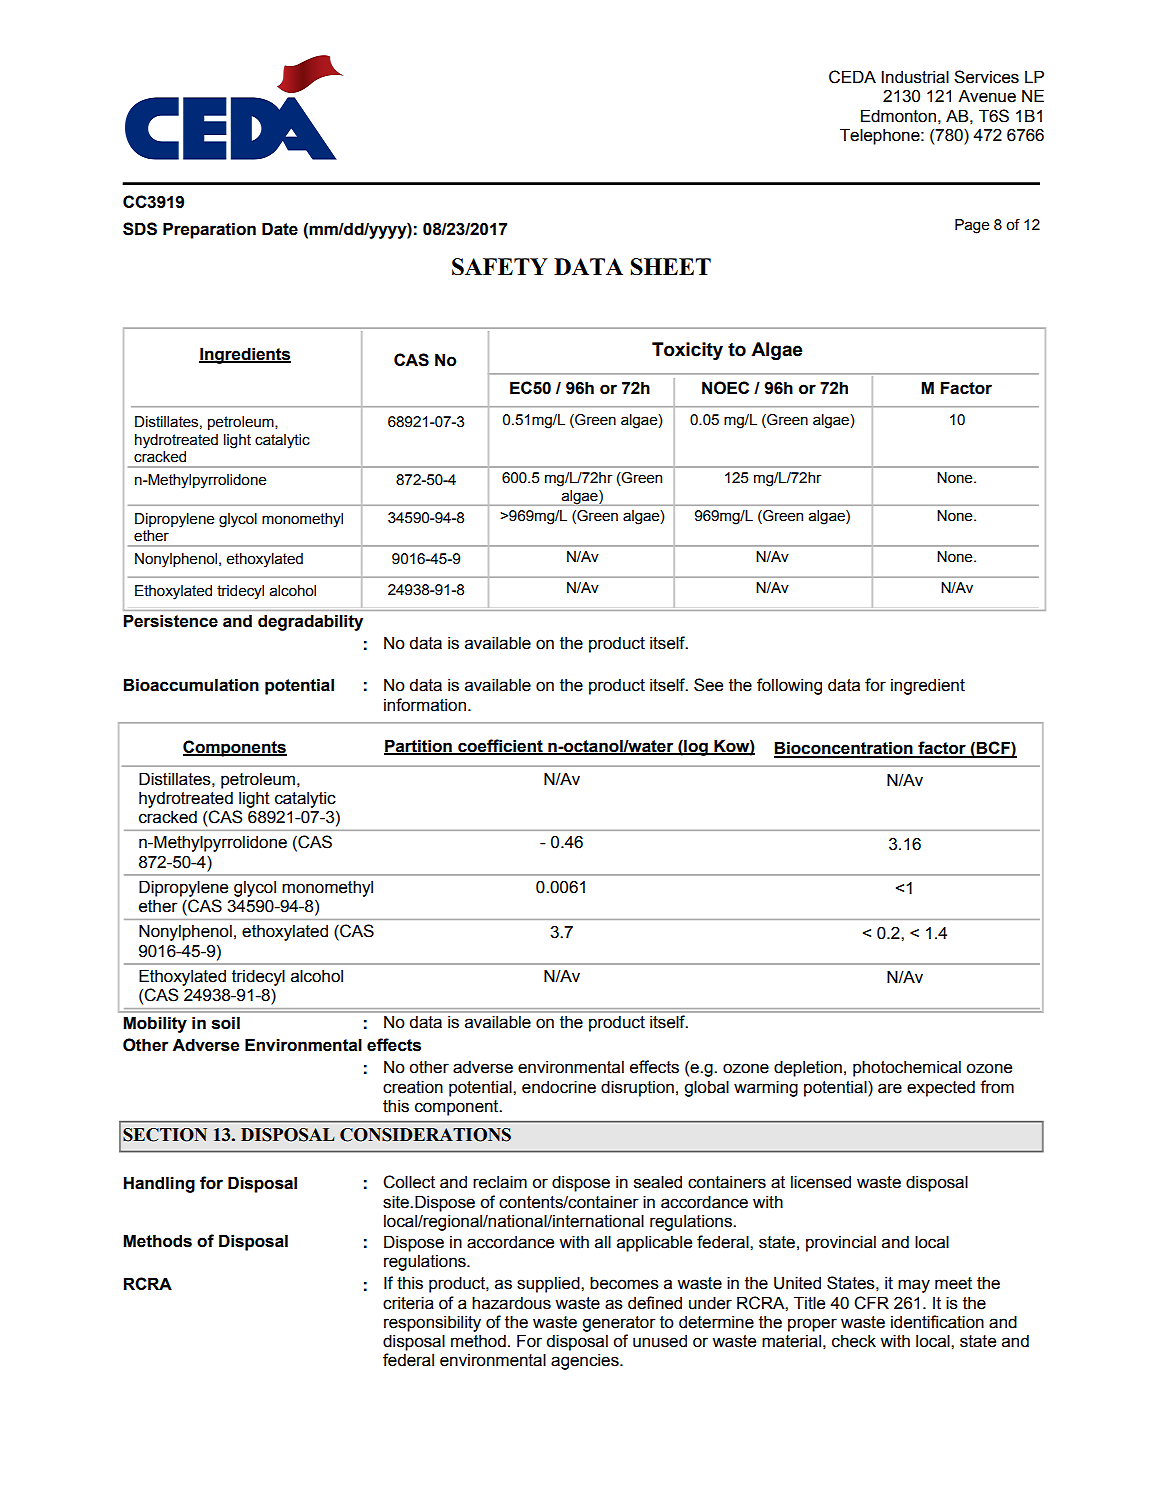  Describe the element at coordinates (500, 266) in the screenshot. I see `SAFETY` at that location.
